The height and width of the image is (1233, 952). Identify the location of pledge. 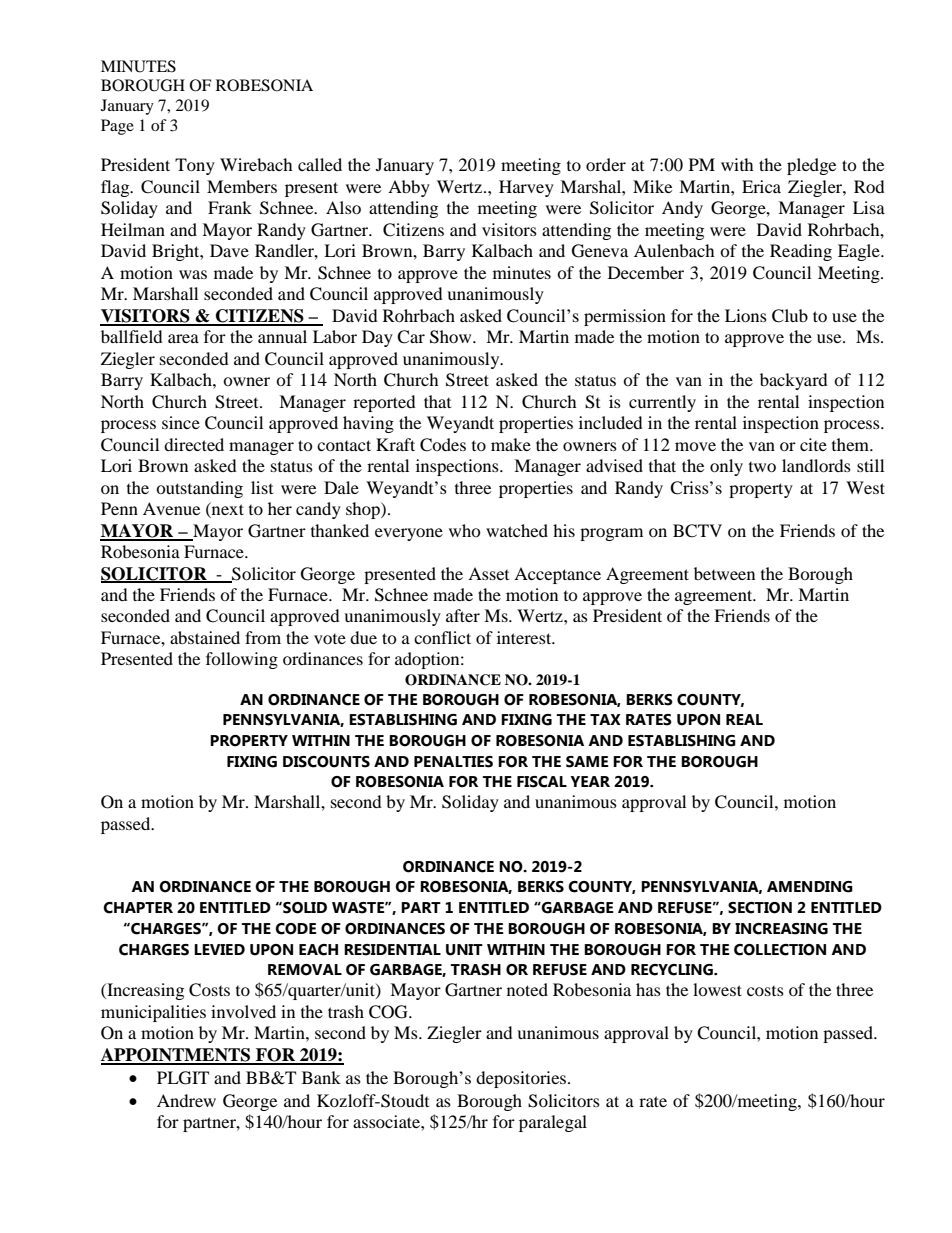
(811, 166).
